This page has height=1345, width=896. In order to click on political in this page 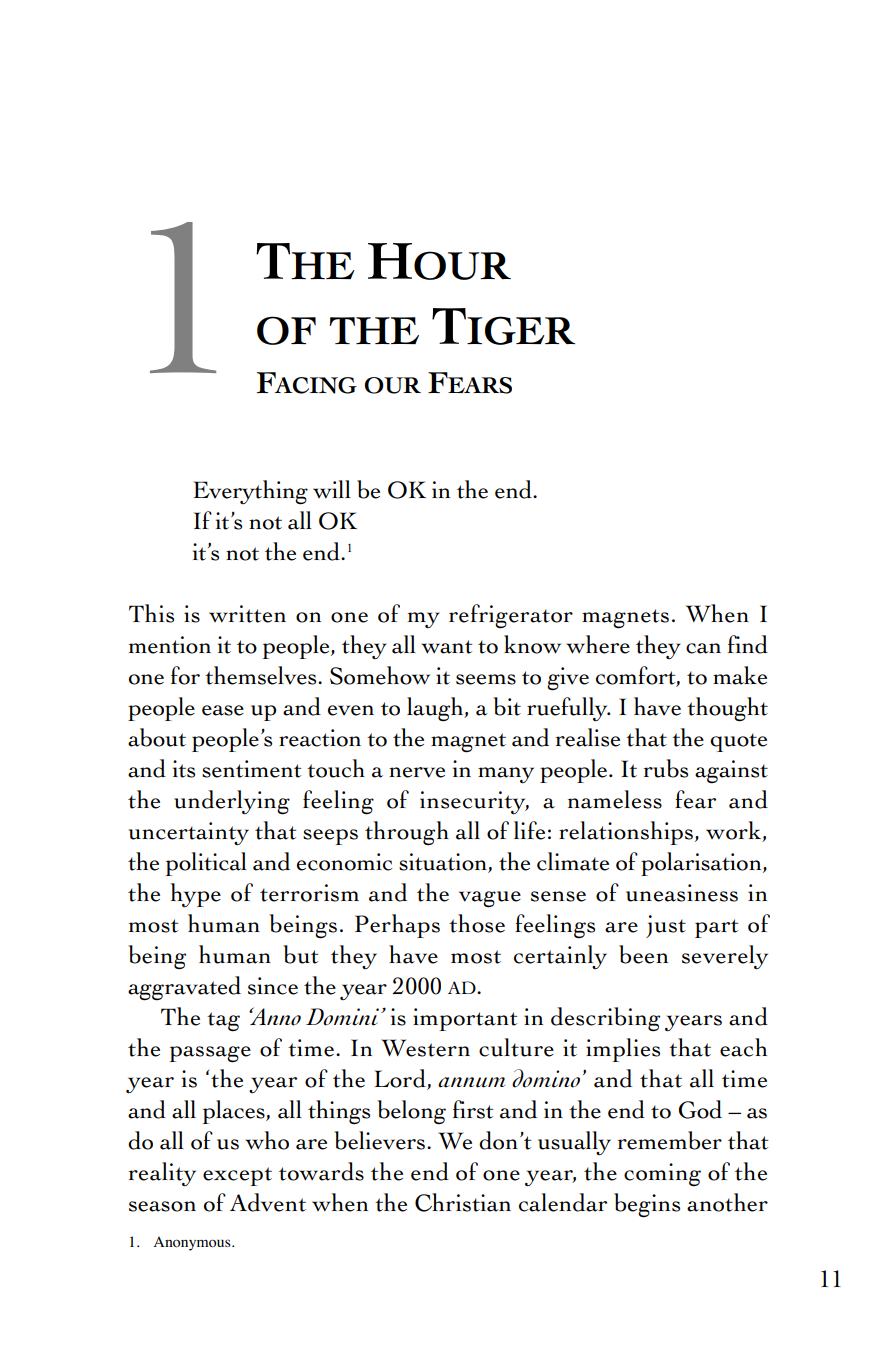, I will do `click(206, 864)`.
